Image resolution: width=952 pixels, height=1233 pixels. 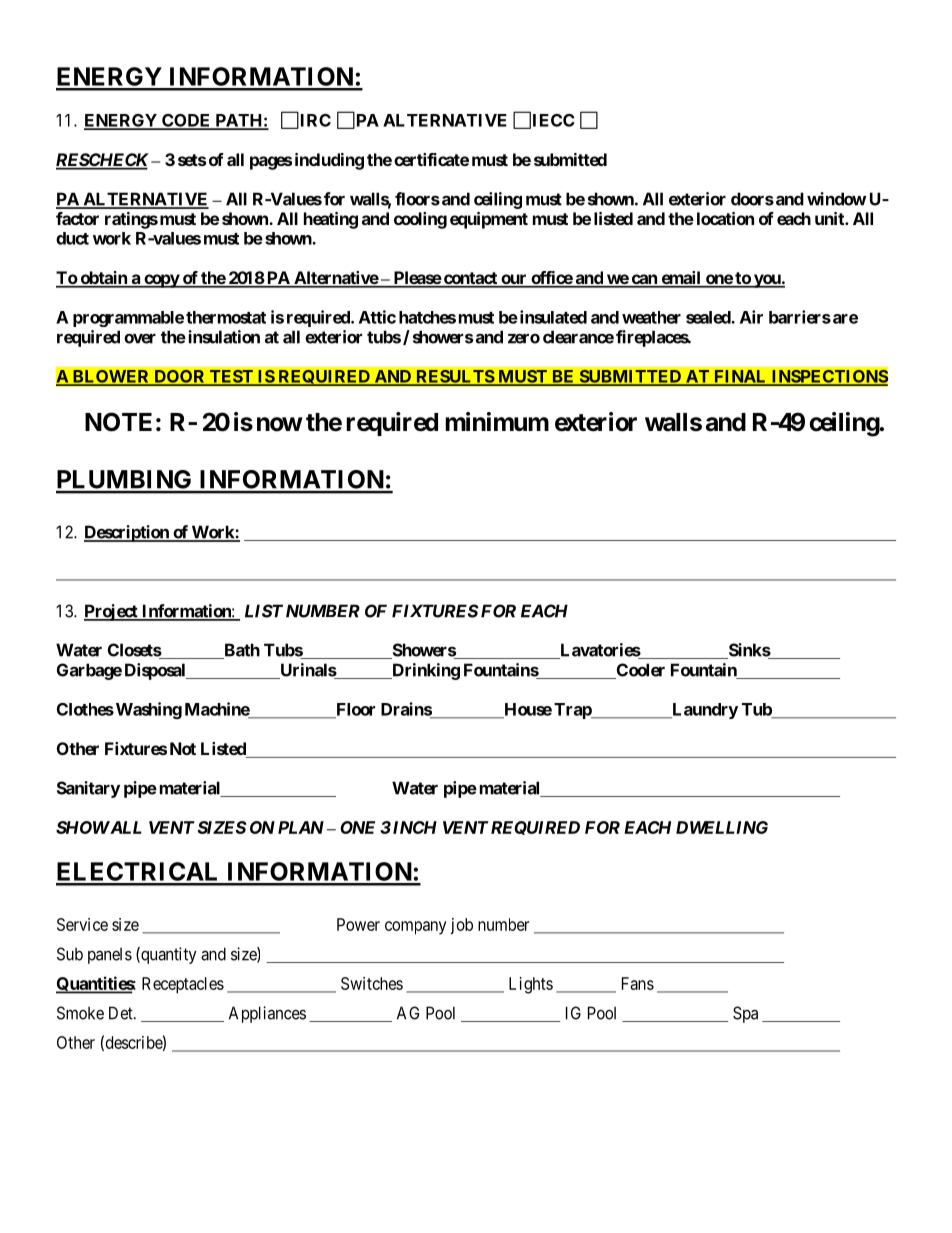 I want to click on location, so click(x=725, y=218).
